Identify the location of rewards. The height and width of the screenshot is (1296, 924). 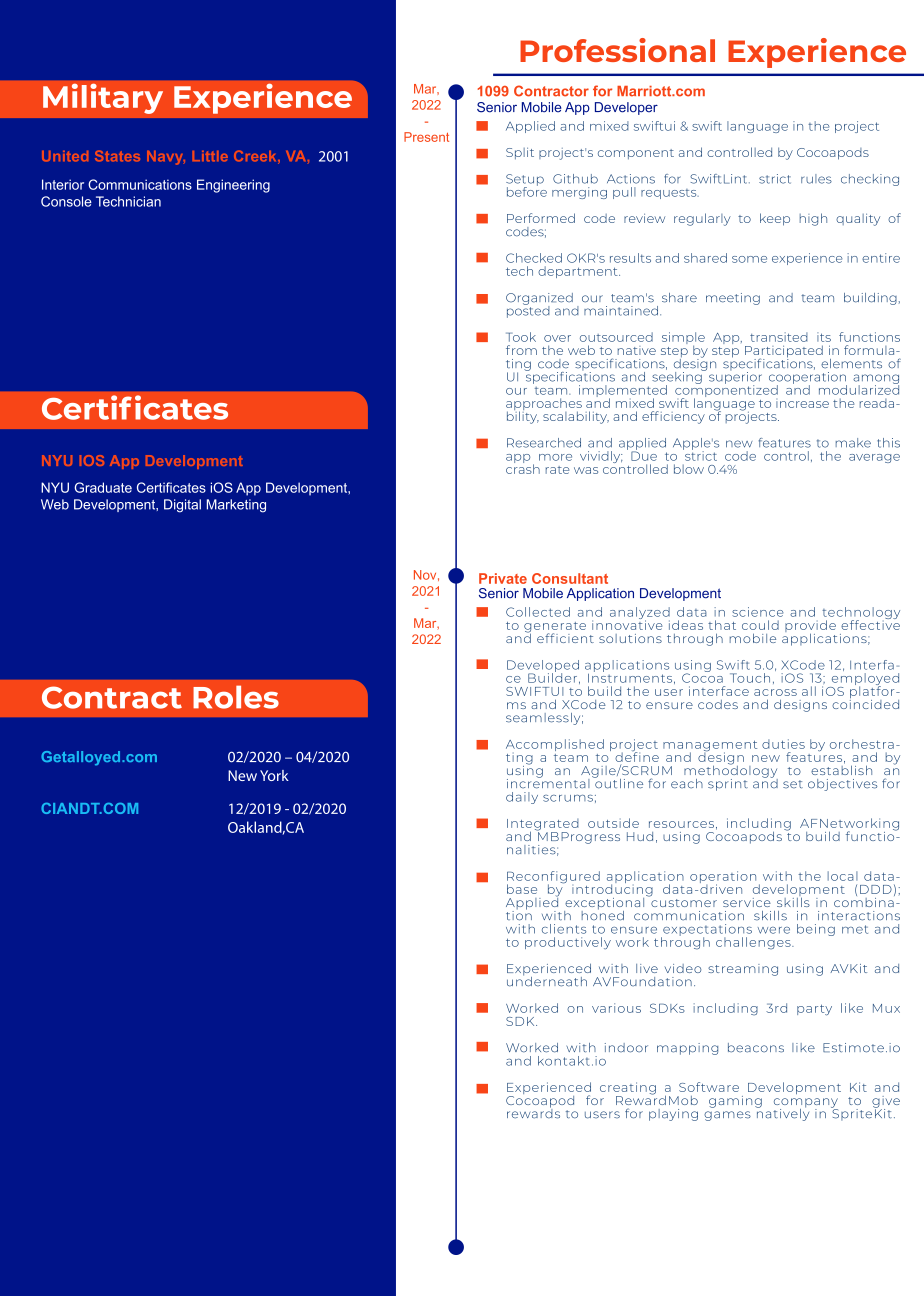
(533, 1112).
